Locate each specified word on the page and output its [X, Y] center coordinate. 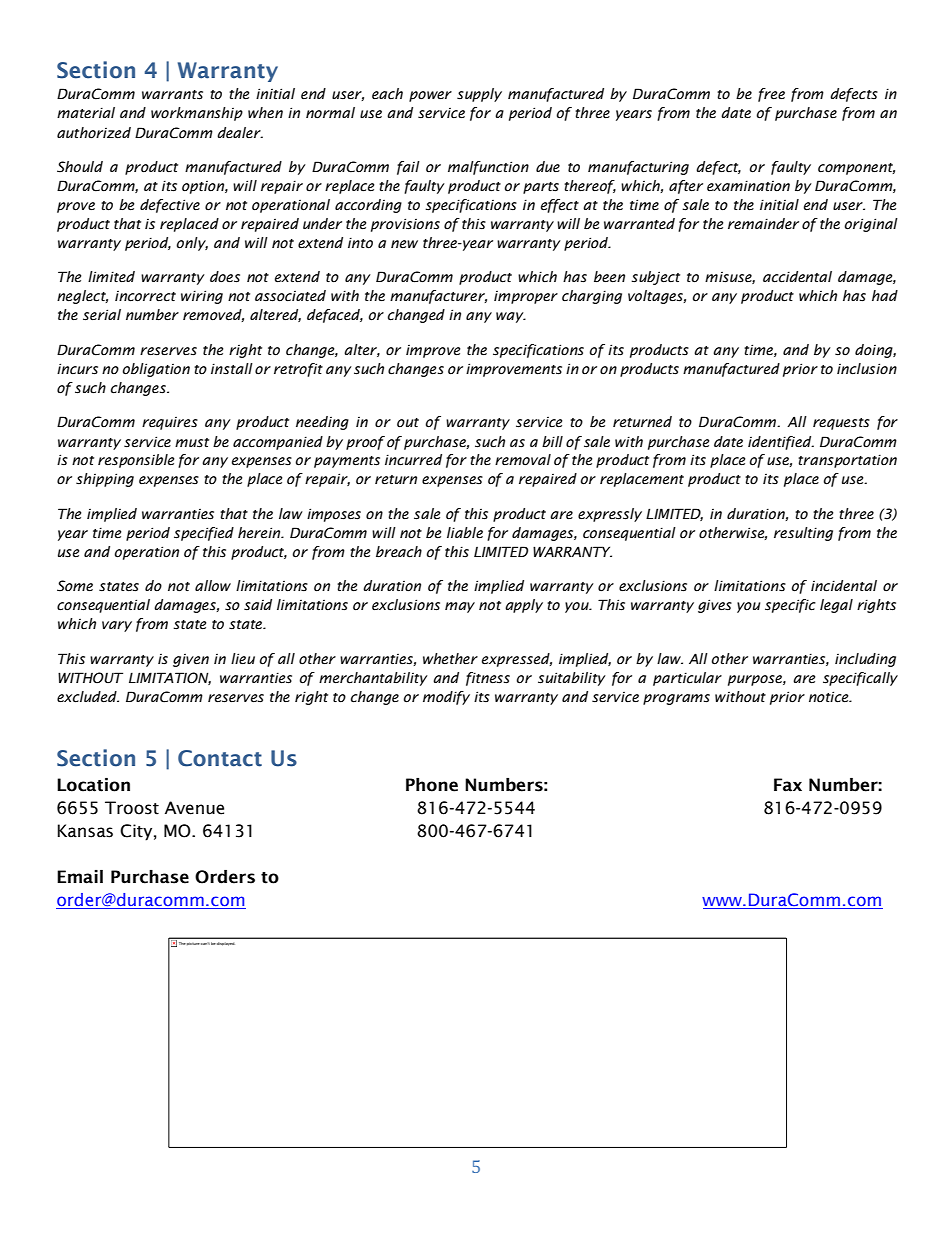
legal [836, 606]
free [771, 95]
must [192, 443]
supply [479, 95]
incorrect [145, 296]
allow [213, 586]
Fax [788, 785]
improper [526, 297]
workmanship [197, 114]
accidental [797, 277]
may [460, 607]
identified [781, 443]
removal [523, 460]
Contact [220, 758]
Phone [432, 785]
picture [193, 944]
